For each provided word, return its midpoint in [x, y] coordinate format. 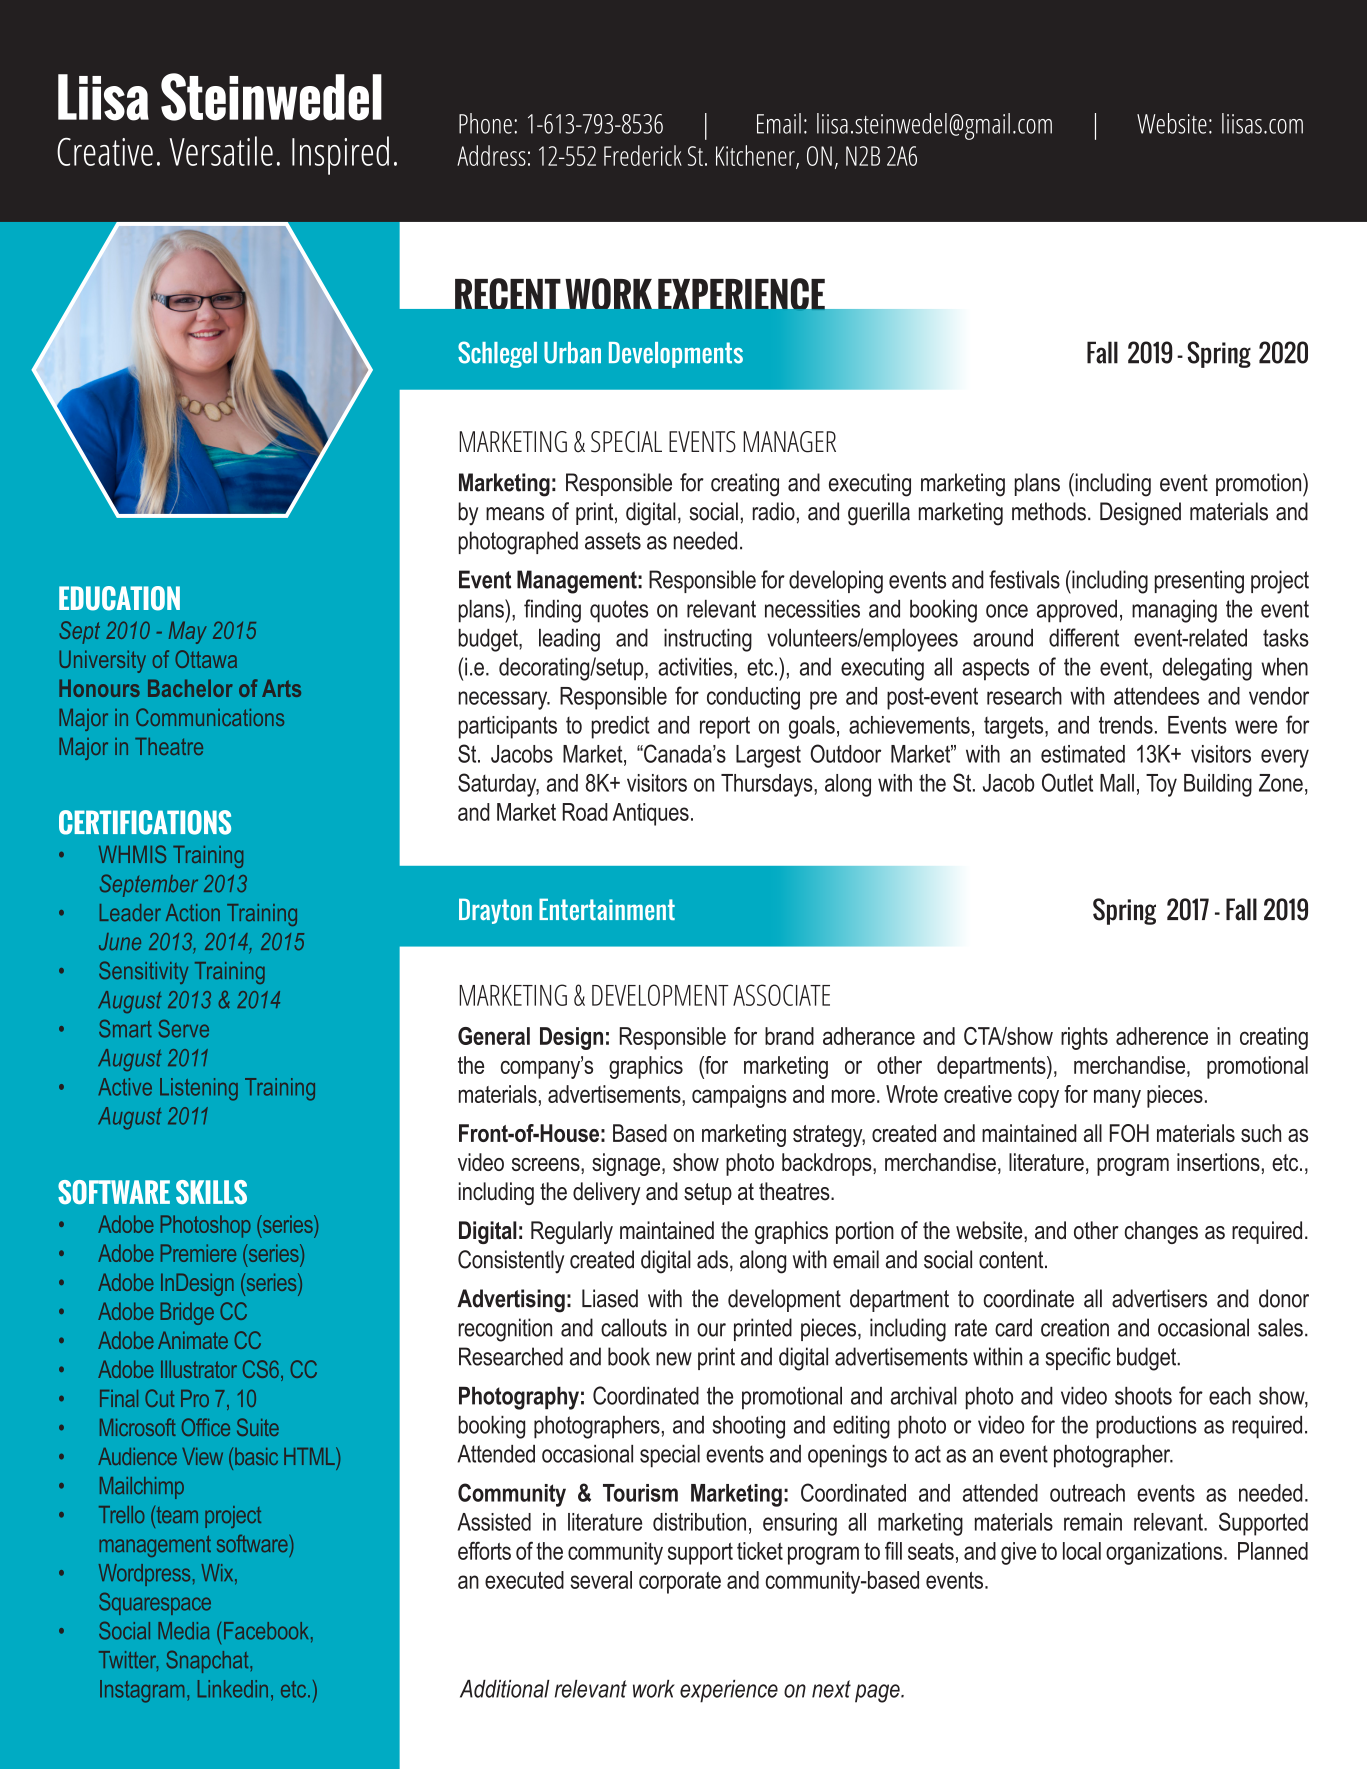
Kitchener [756, 156]
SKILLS [211, 1192]
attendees [1156, 696]
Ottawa [206, 659]
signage [627, 1164]
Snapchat [208, 1662]
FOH [1129, 1133]
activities [696, 667]
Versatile [221, 151]
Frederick [643, 155]
